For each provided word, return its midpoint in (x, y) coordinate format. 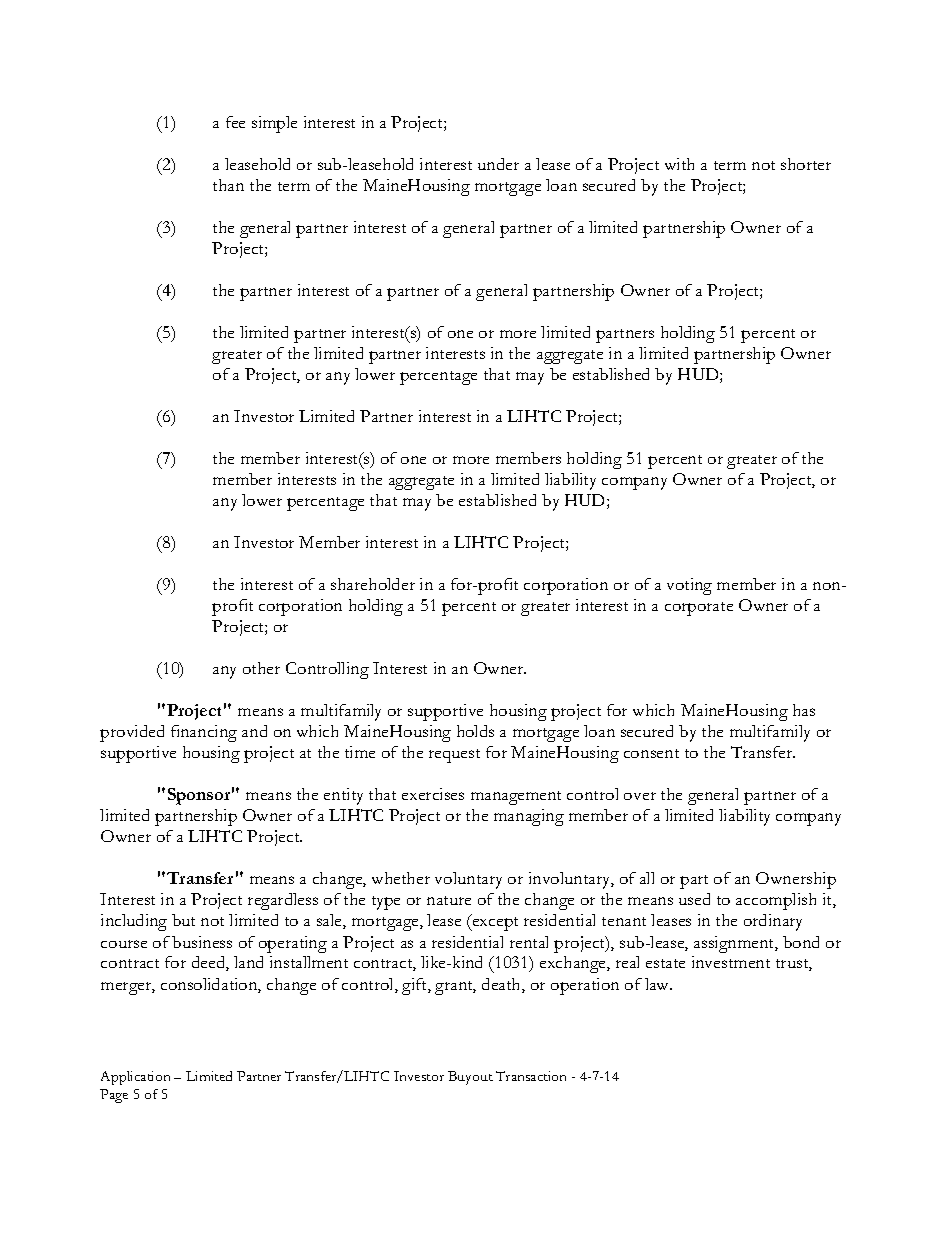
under (498, 164)
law (658, 984)
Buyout (470, 1078)
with (679, 164)
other (261, 668)
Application (135, 1078)
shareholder (373, 584)
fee (235, 122)
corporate (699, 609)
